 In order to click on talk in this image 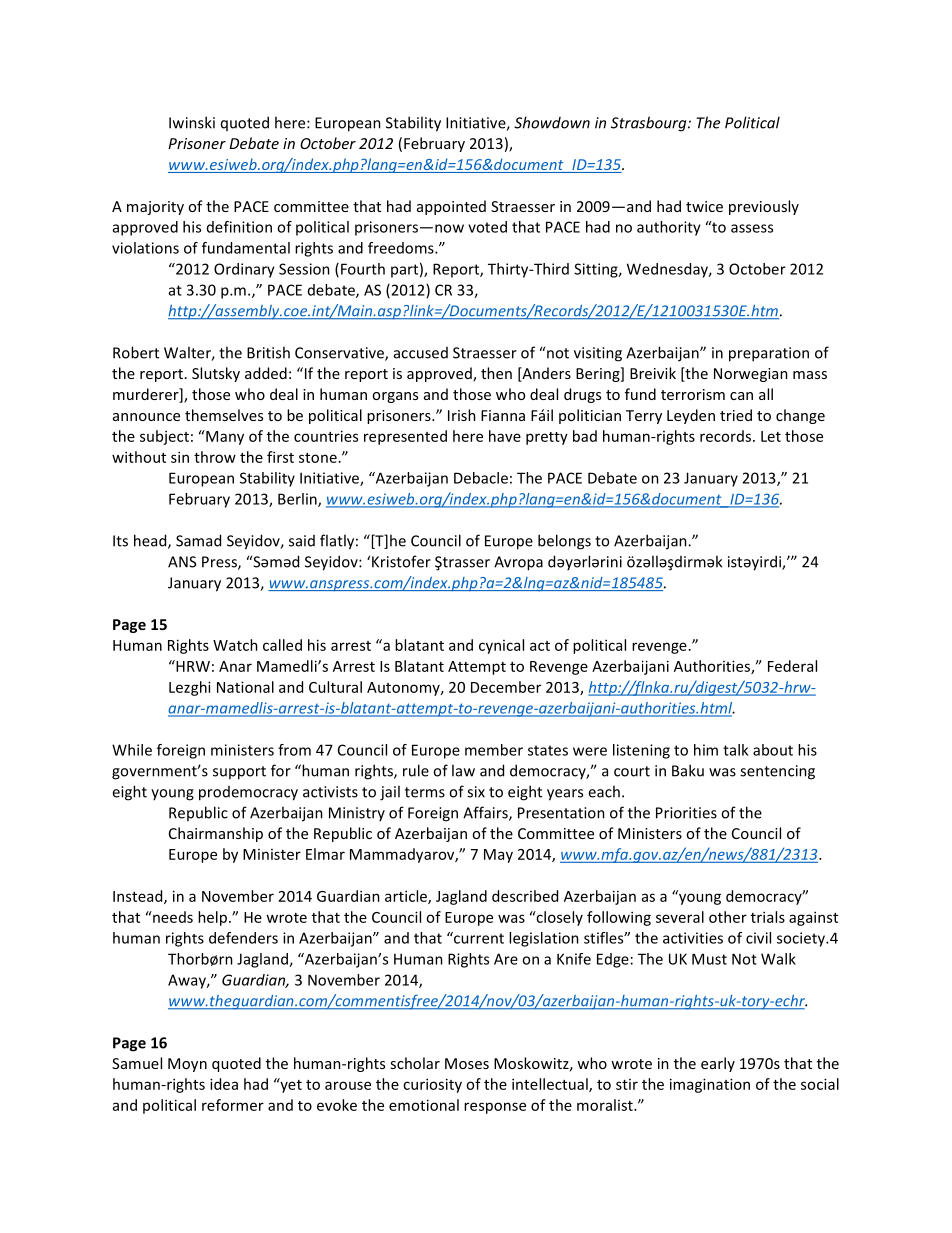, I will do `click(735, 750)`.
